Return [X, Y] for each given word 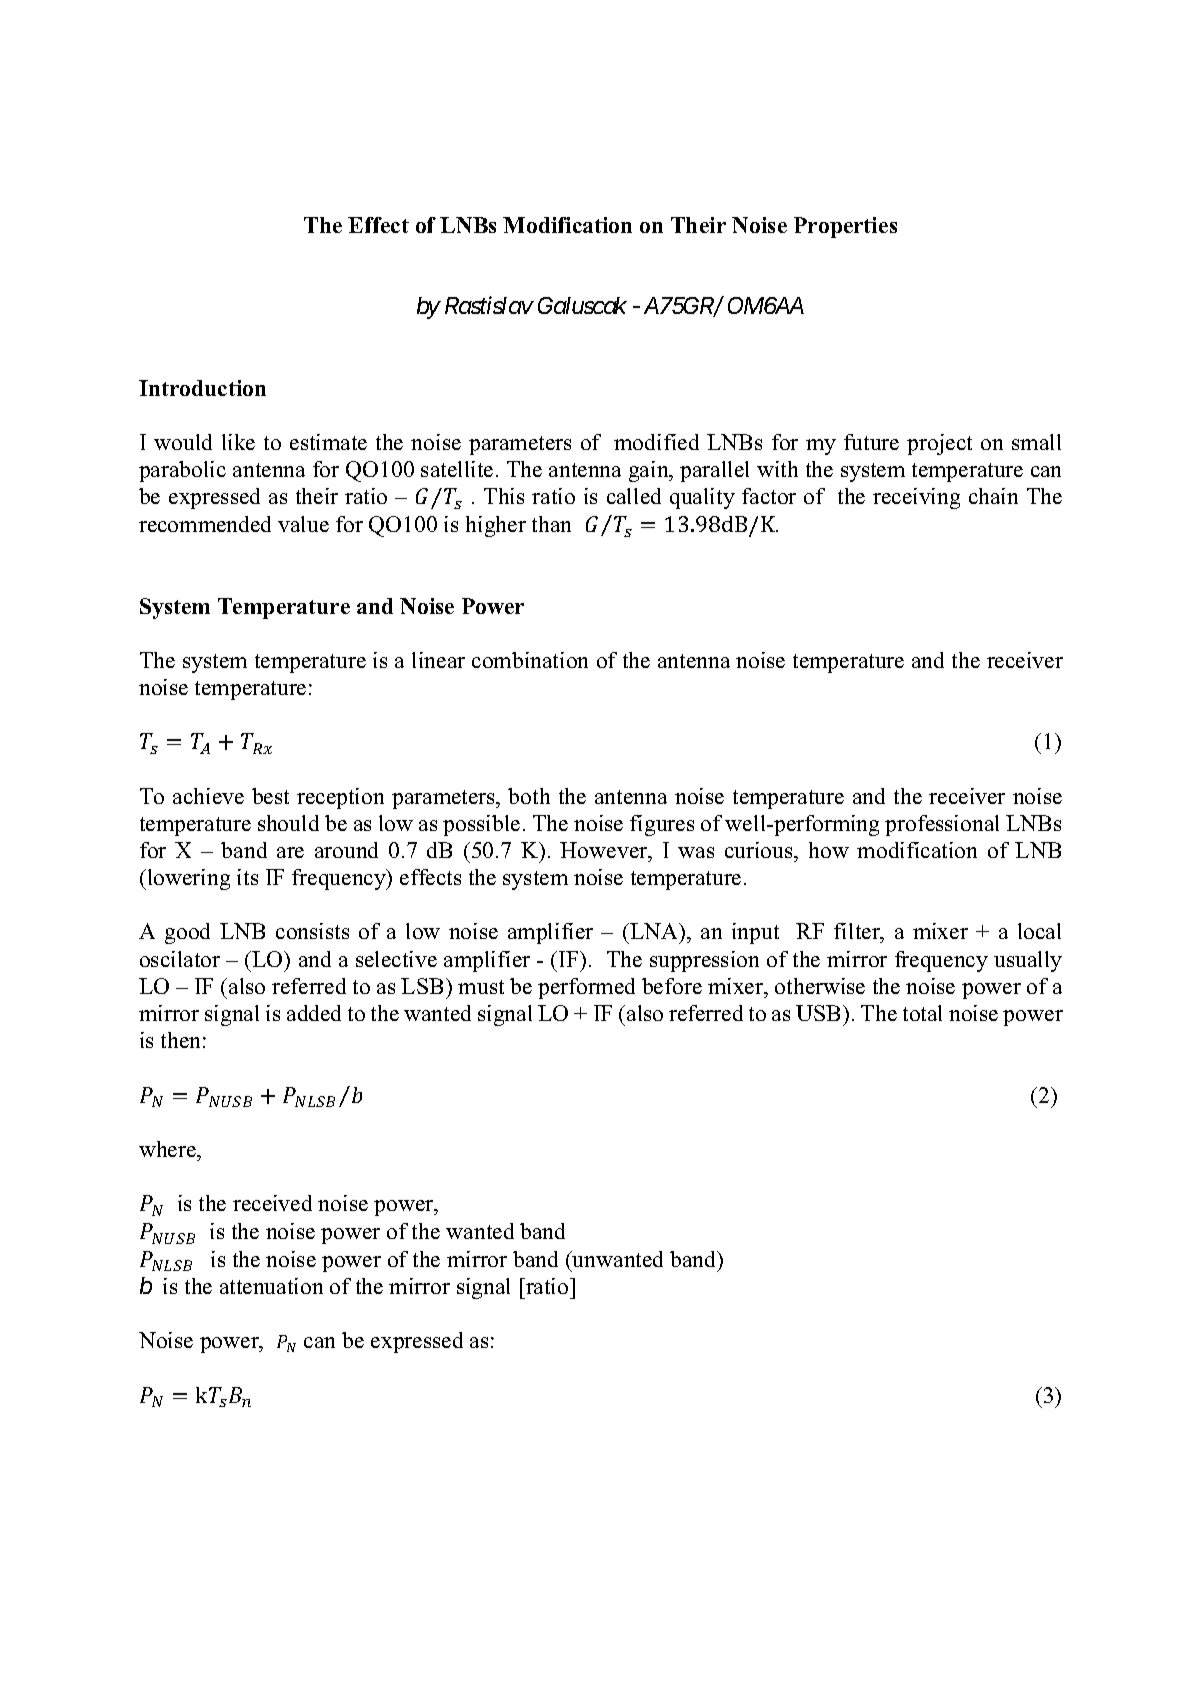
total [922, 1013]
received [272, 1203]
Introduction [202, 388]
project [939, 444]
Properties [845, 227]
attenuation [271, 1286]
